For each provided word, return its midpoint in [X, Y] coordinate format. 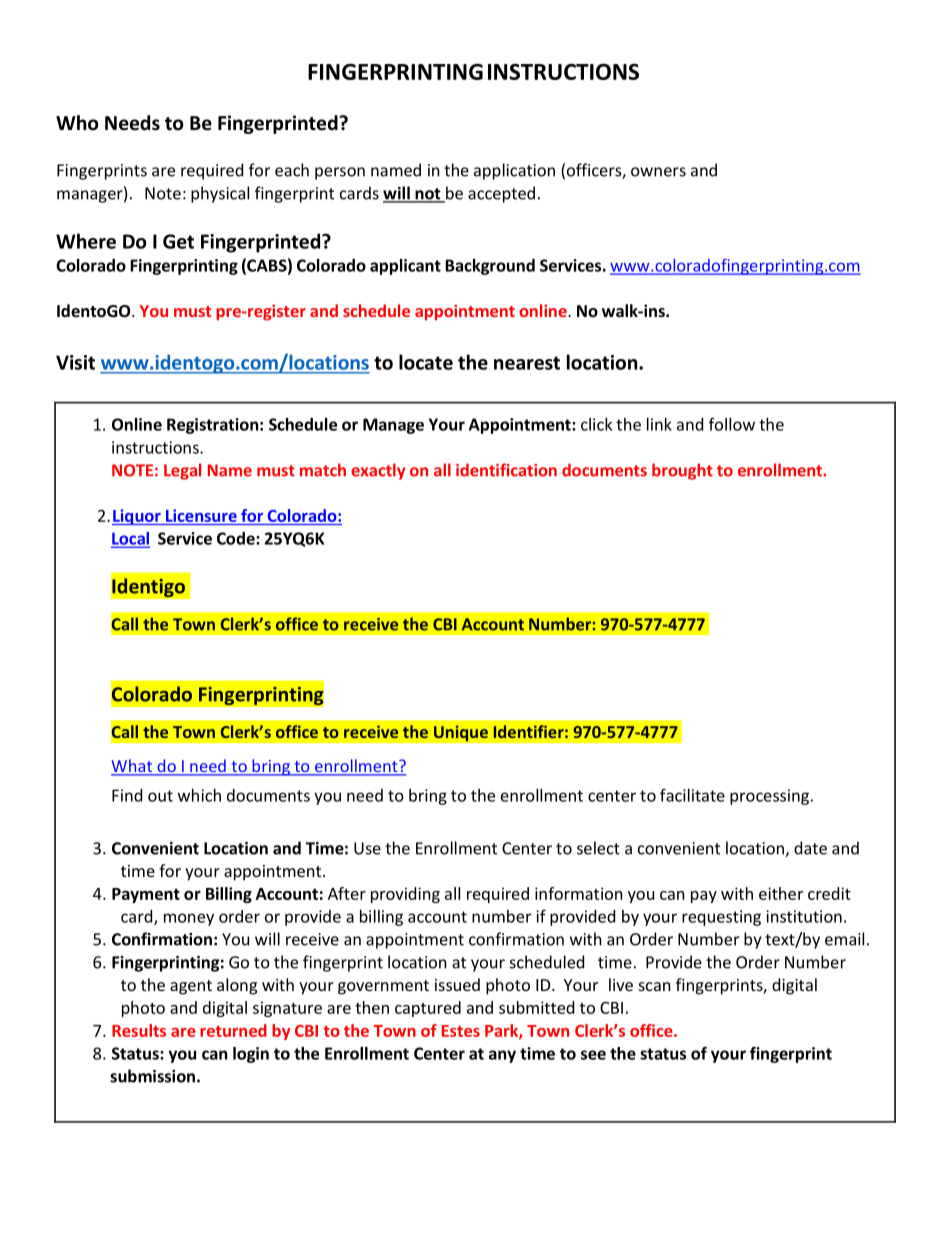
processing [771, 797]
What [133, 767]
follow [732, 424]
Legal [182, 471]
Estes [461, 1031]
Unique [461, 733]
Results [139, 1030]
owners [658, 172]
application [514, 171]
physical [220, 194]
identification [506, 470]
